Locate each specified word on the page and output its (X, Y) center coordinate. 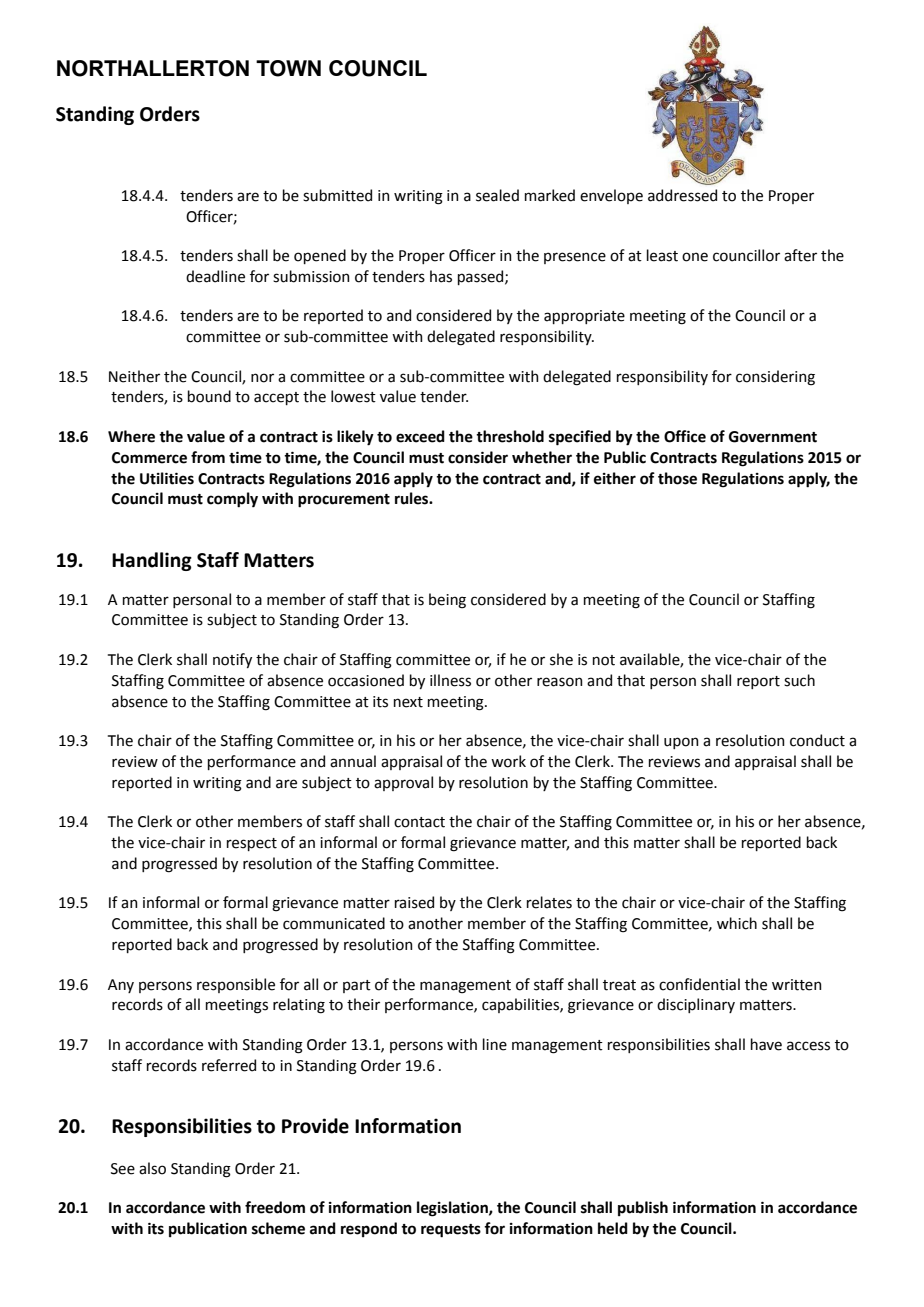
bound (209, 396)
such (799, 680)
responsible (236, 985)
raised (414, 902)
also (152, 1168)
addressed (682, 195)
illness (450, 680)
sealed (497, 195)
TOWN (288, 68)
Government (773, 437)
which (737, 923)
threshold (510, 436)
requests (451, 1231)
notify (232, 660)
